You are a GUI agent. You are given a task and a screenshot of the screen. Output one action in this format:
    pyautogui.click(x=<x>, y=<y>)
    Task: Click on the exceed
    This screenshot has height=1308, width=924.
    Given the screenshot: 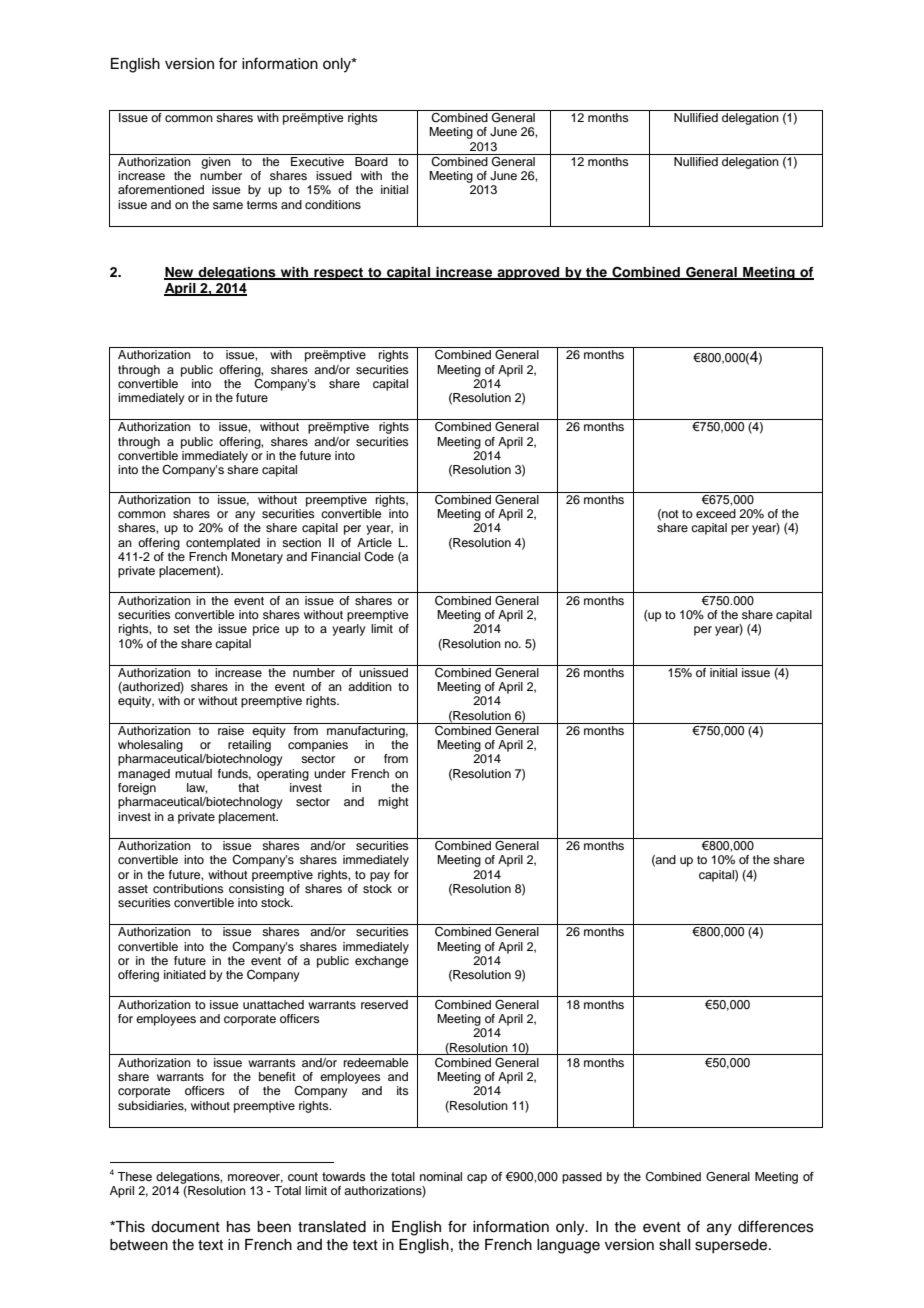 What is the action you would take?
    pyautogui.click(x=716, y=513)
